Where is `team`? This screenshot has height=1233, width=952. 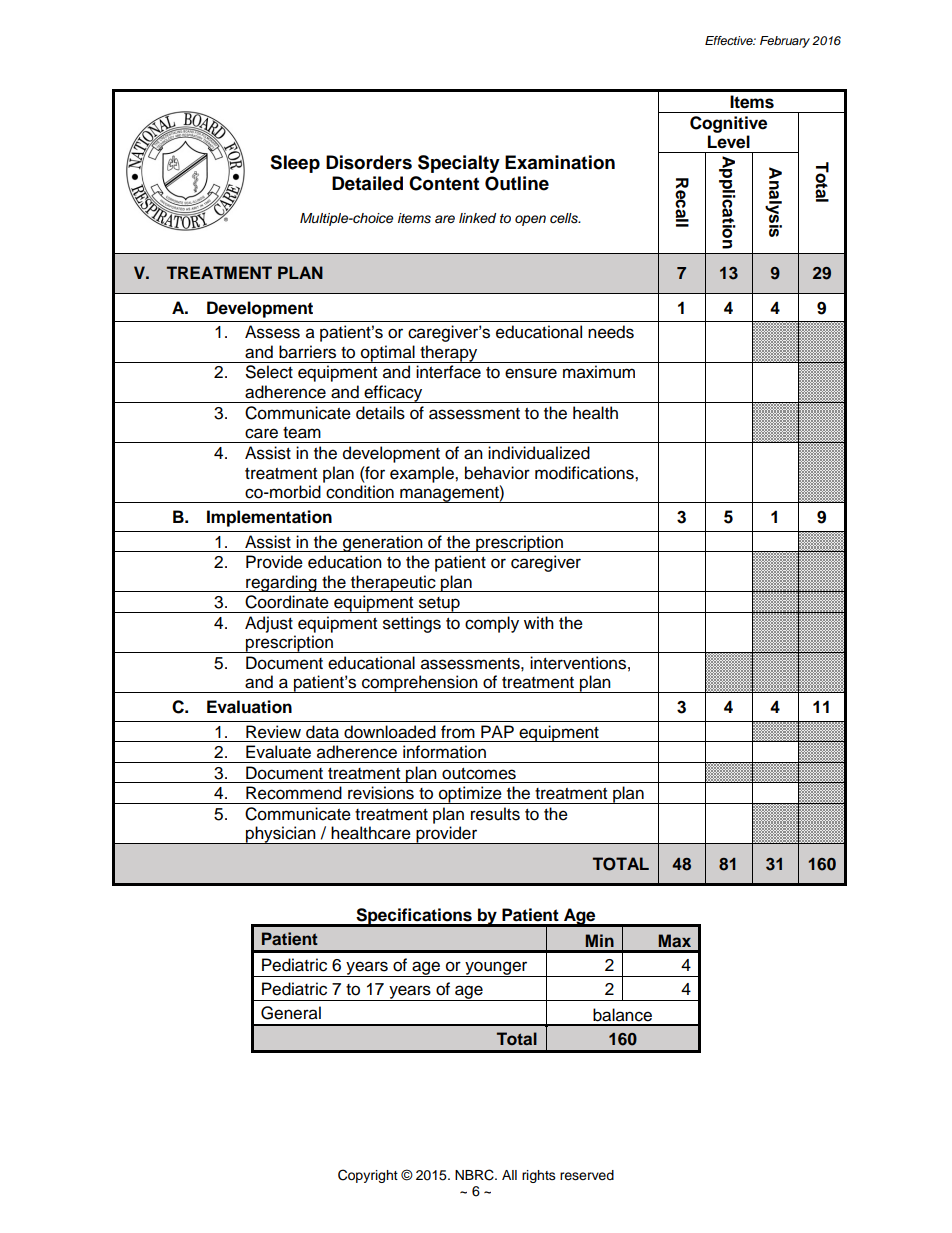 team is located at coordinates (302, 433).
